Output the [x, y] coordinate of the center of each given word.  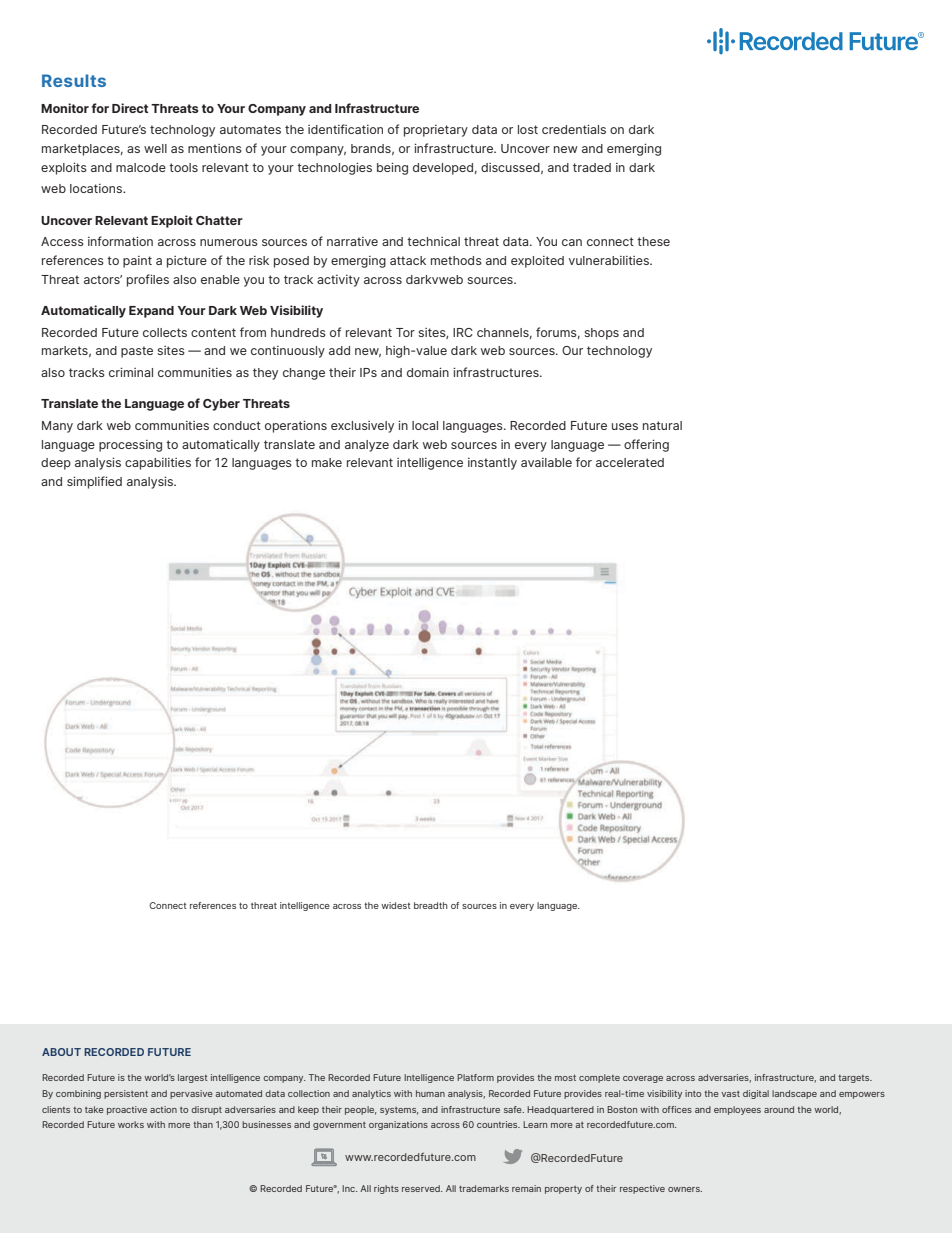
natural [662, 425]
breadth [431, 905]
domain [428, 372]
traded [592, 167]
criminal [131, 372]
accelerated [630, 462]
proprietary [436, 131]
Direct [130, 108]
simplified [94, 482]
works [131, 1124]
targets [855, 1079]
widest [396, 905]
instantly [492, 464]
